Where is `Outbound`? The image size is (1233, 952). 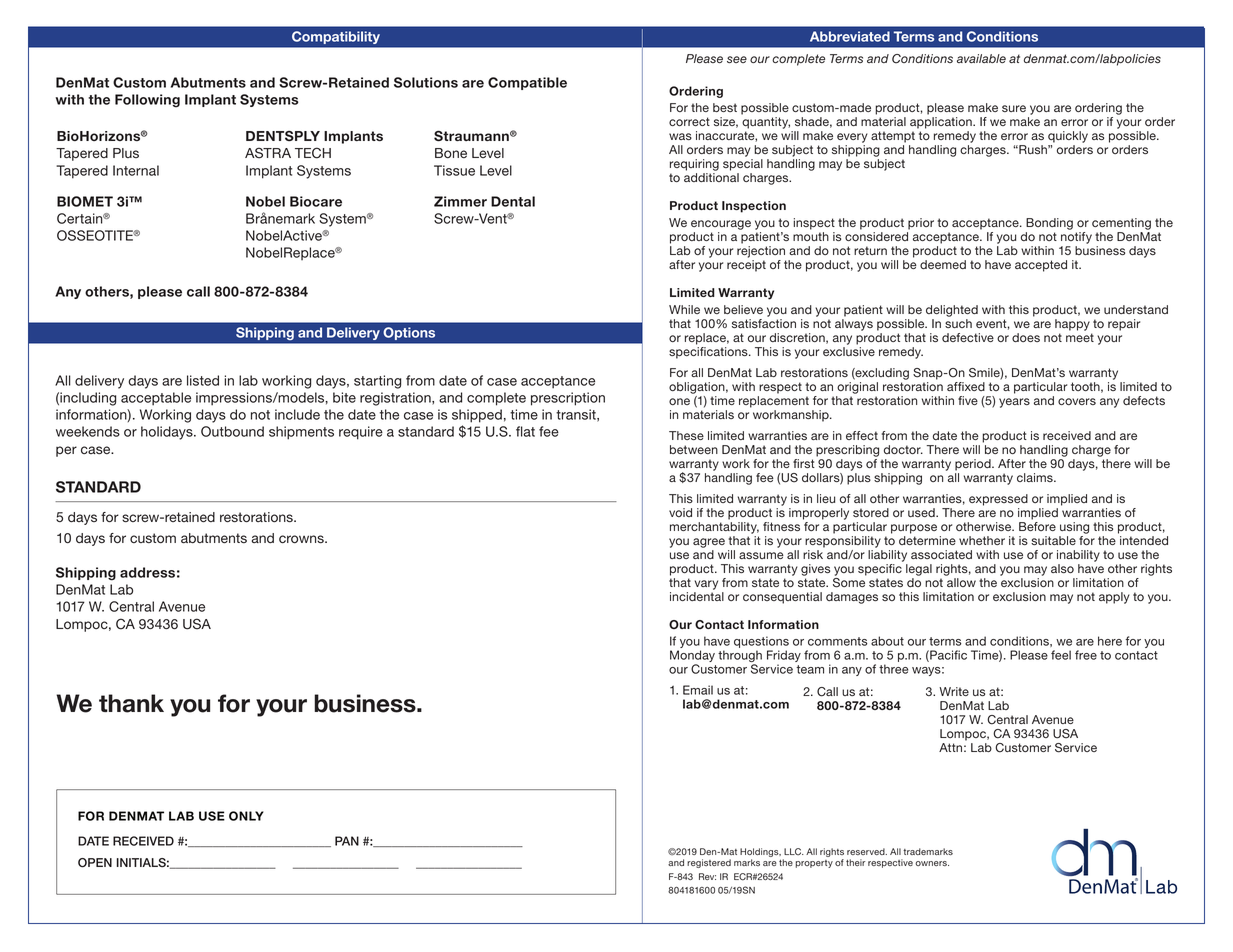
Outbound is located at coordinates (232, 431).
